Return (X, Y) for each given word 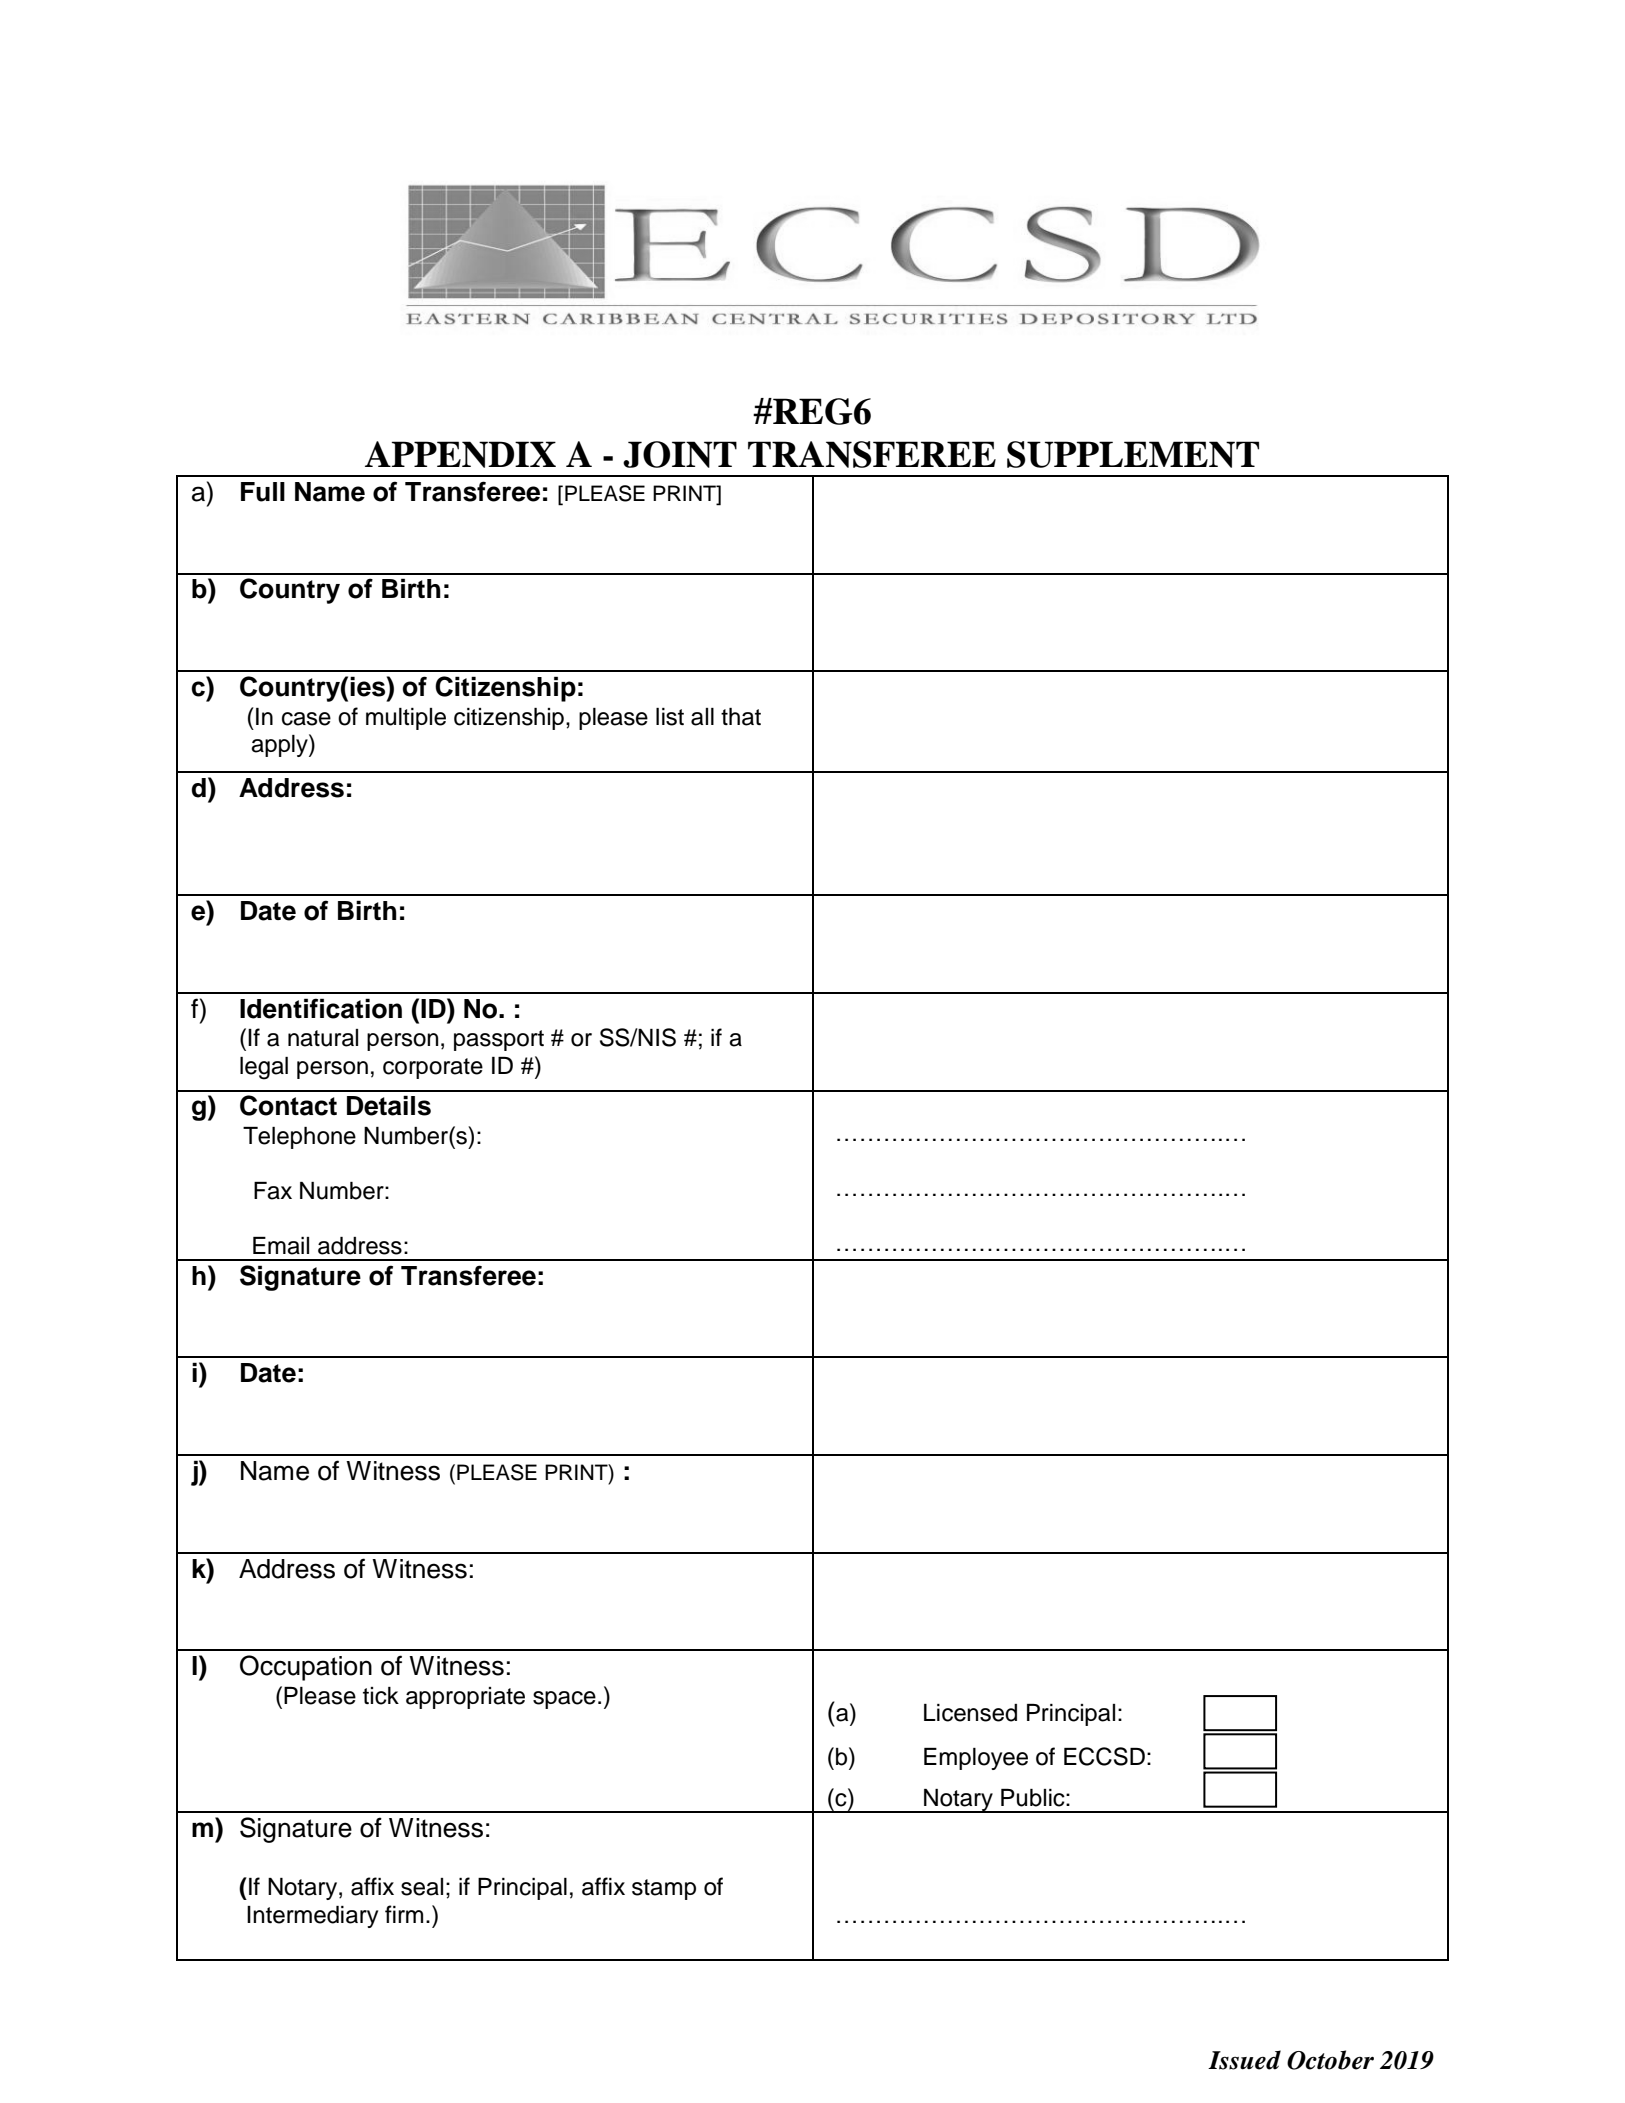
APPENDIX (460, 454)
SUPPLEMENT (1133, 454)
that (741, 717)
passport (499, 1040)
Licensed (970, 1713)
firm (404, 1914)
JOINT (680, 454)
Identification (321, 1008)
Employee (976, 1759)
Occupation (306, 1668)
